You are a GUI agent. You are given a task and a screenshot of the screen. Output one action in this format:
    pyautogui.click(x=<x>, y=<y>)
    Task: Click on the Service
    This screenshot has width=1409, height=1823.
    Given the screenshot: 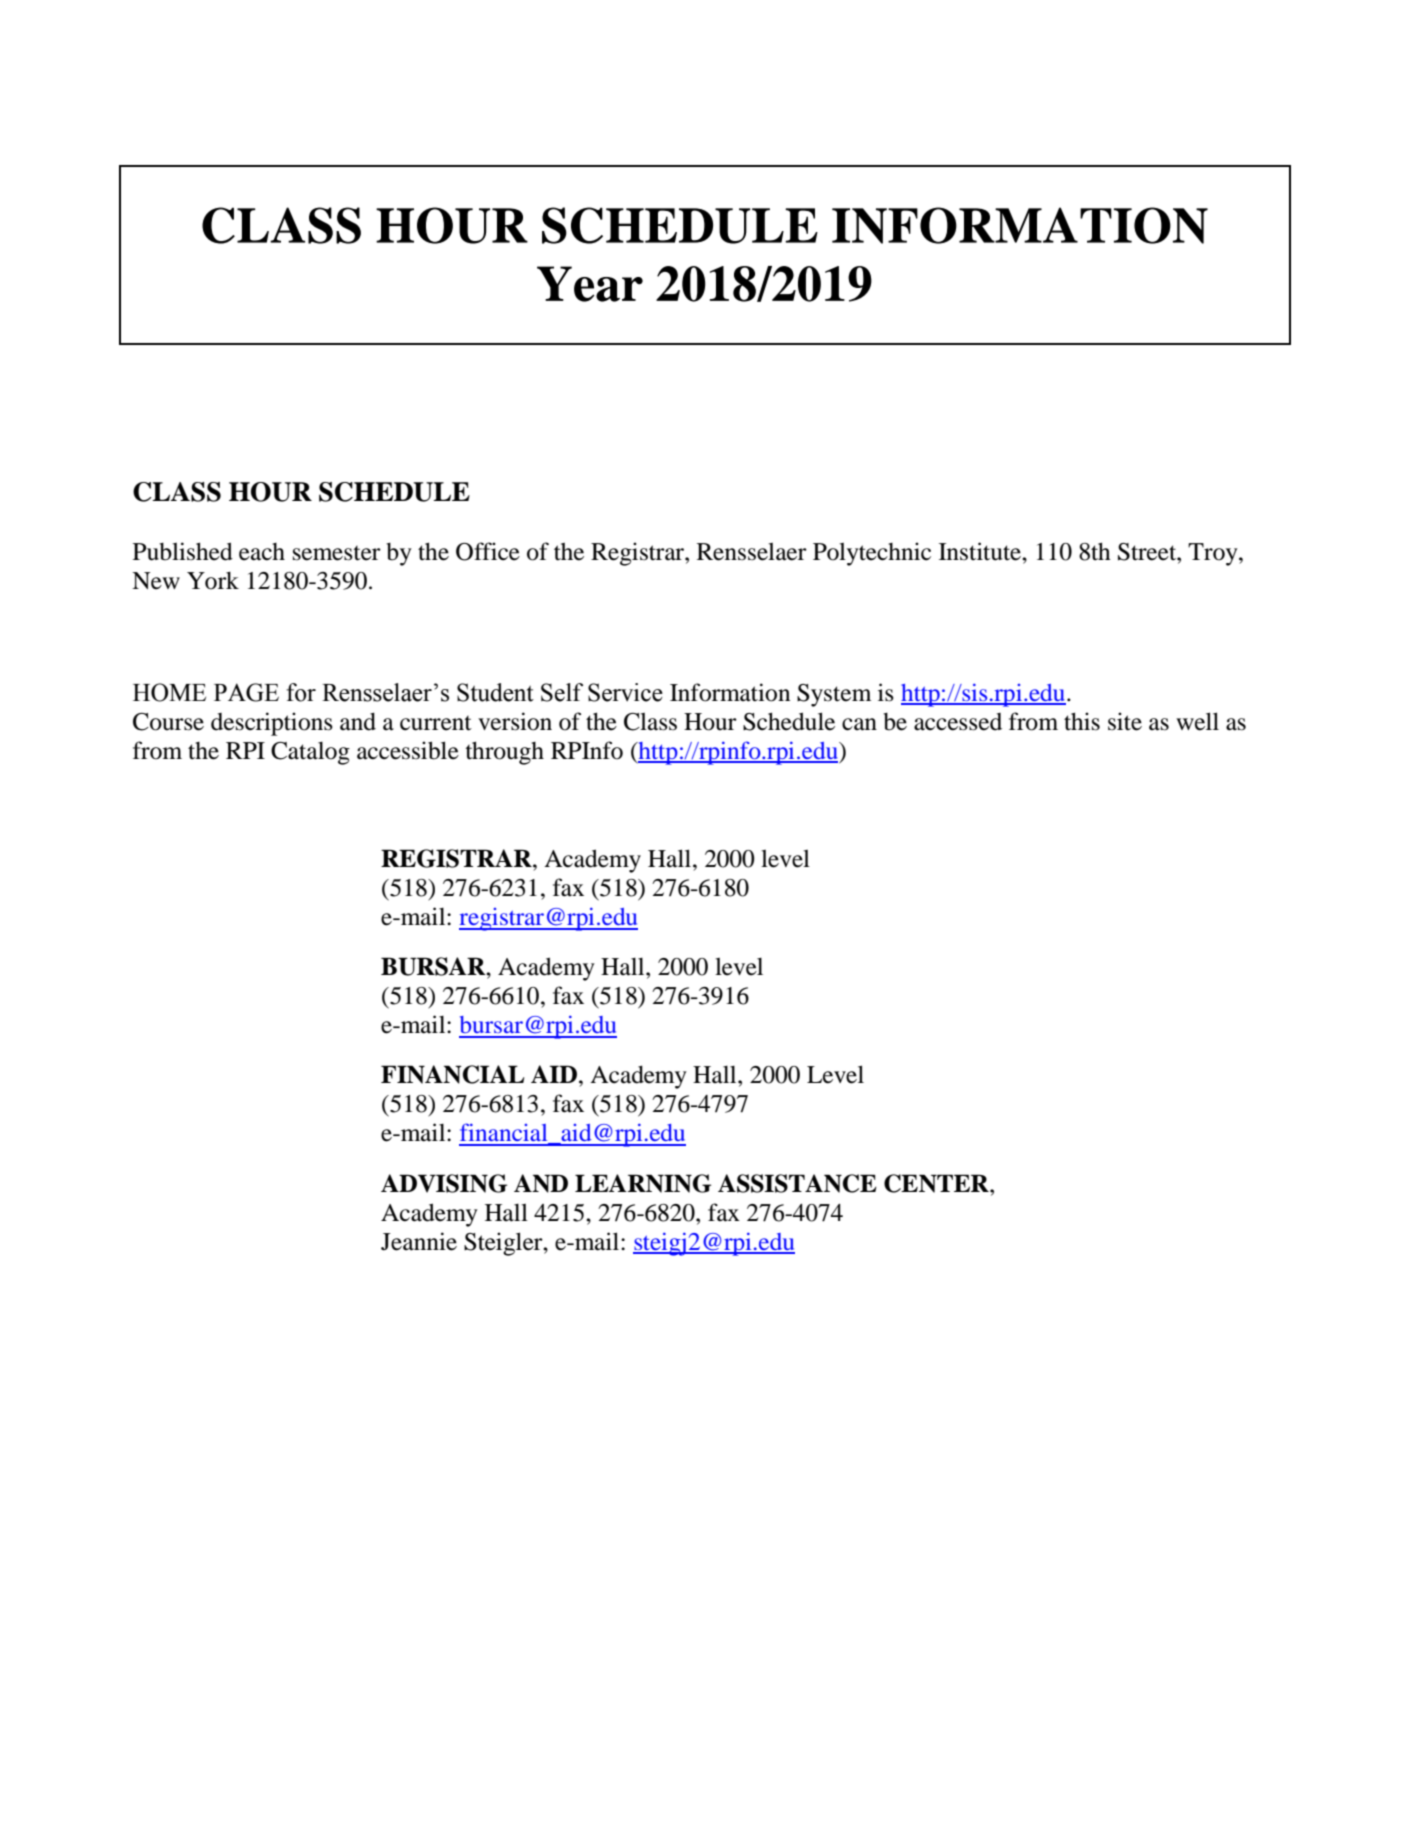 What is the action you would take?
    pyautogui.click(x=625, y=692)
